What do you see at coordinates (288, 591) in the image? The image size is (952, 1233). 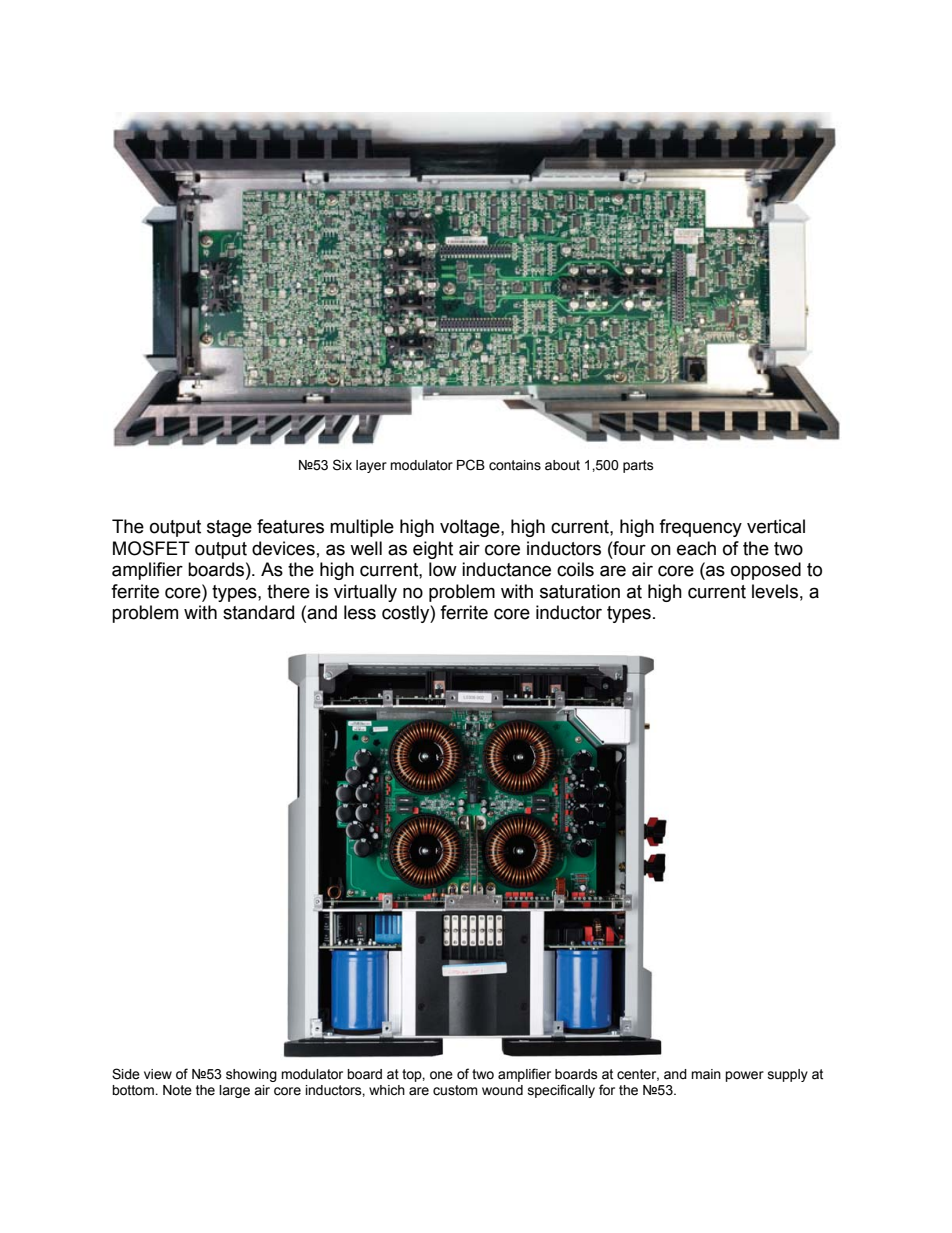 I see `there` at bounding box center [288, 591].
